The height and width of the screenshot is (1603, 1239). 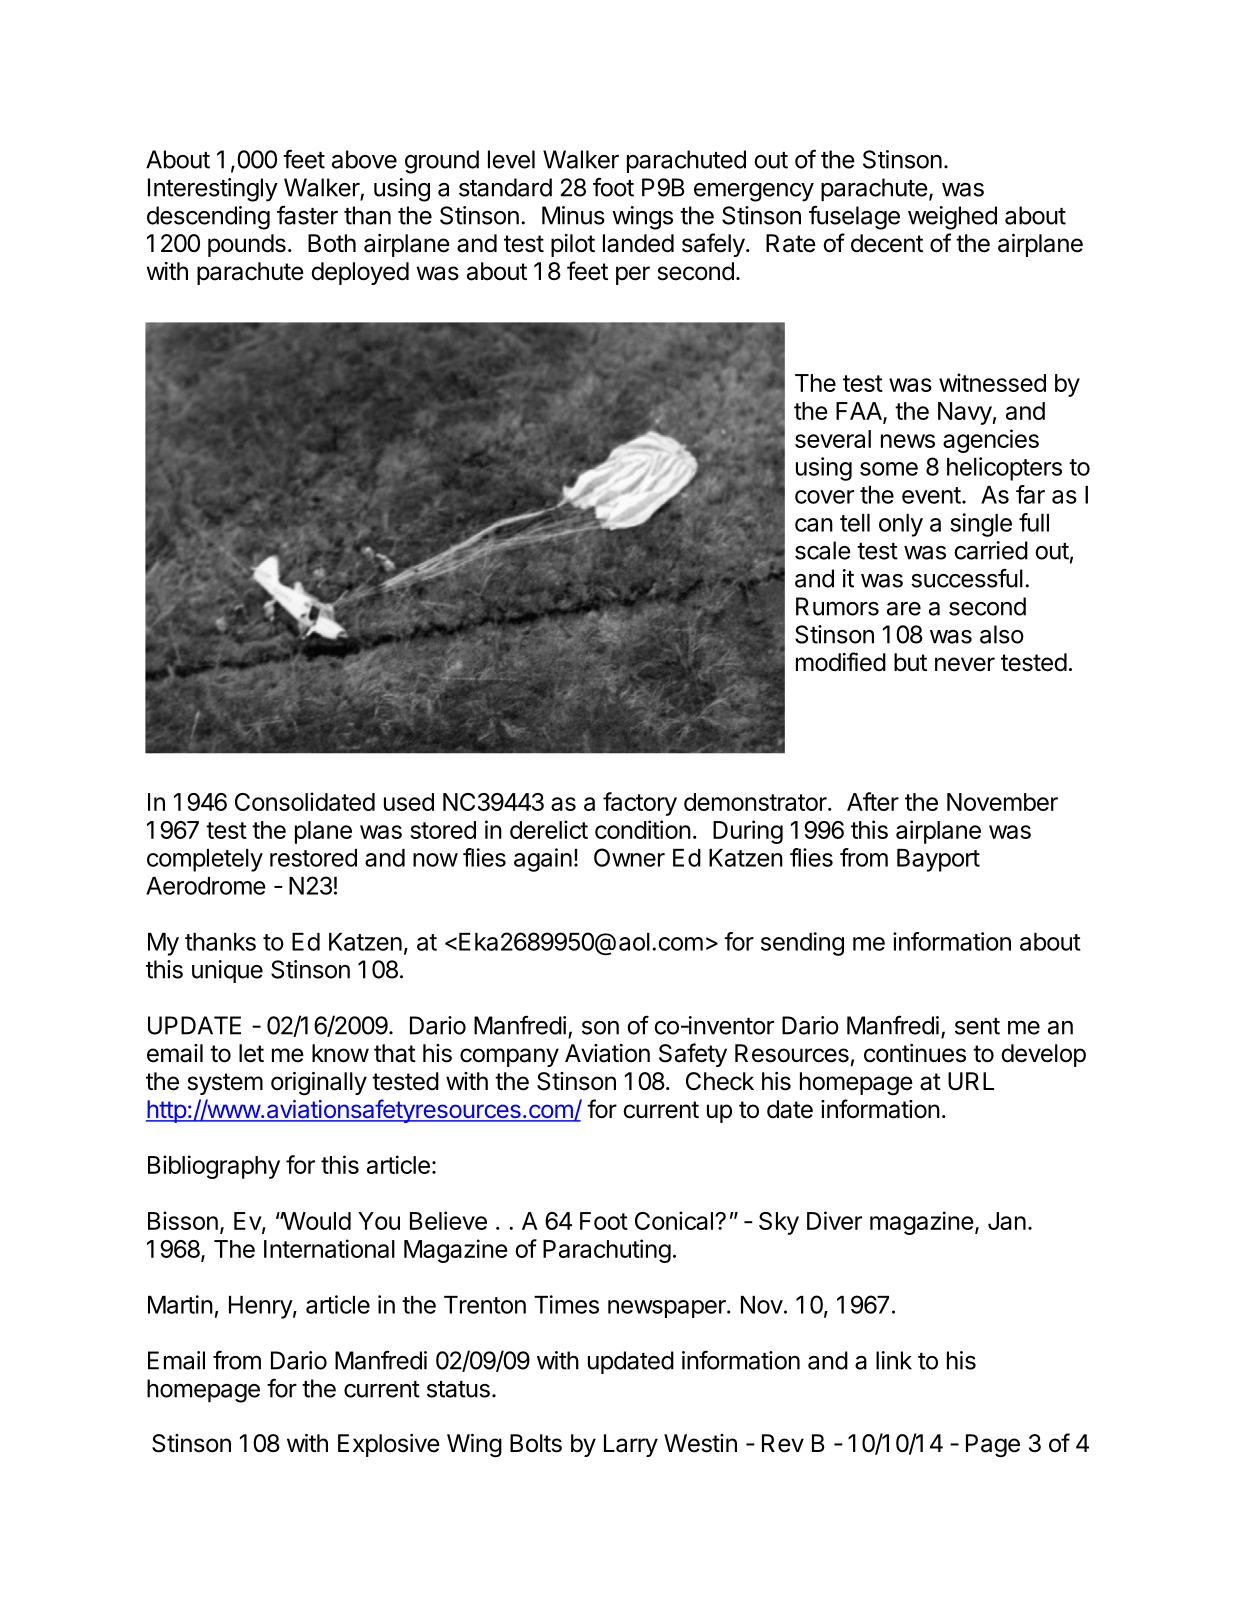 What do you see at coordinates (205, 860) in the screenshot?
I see `completely` at bounding box center [205, 860].
